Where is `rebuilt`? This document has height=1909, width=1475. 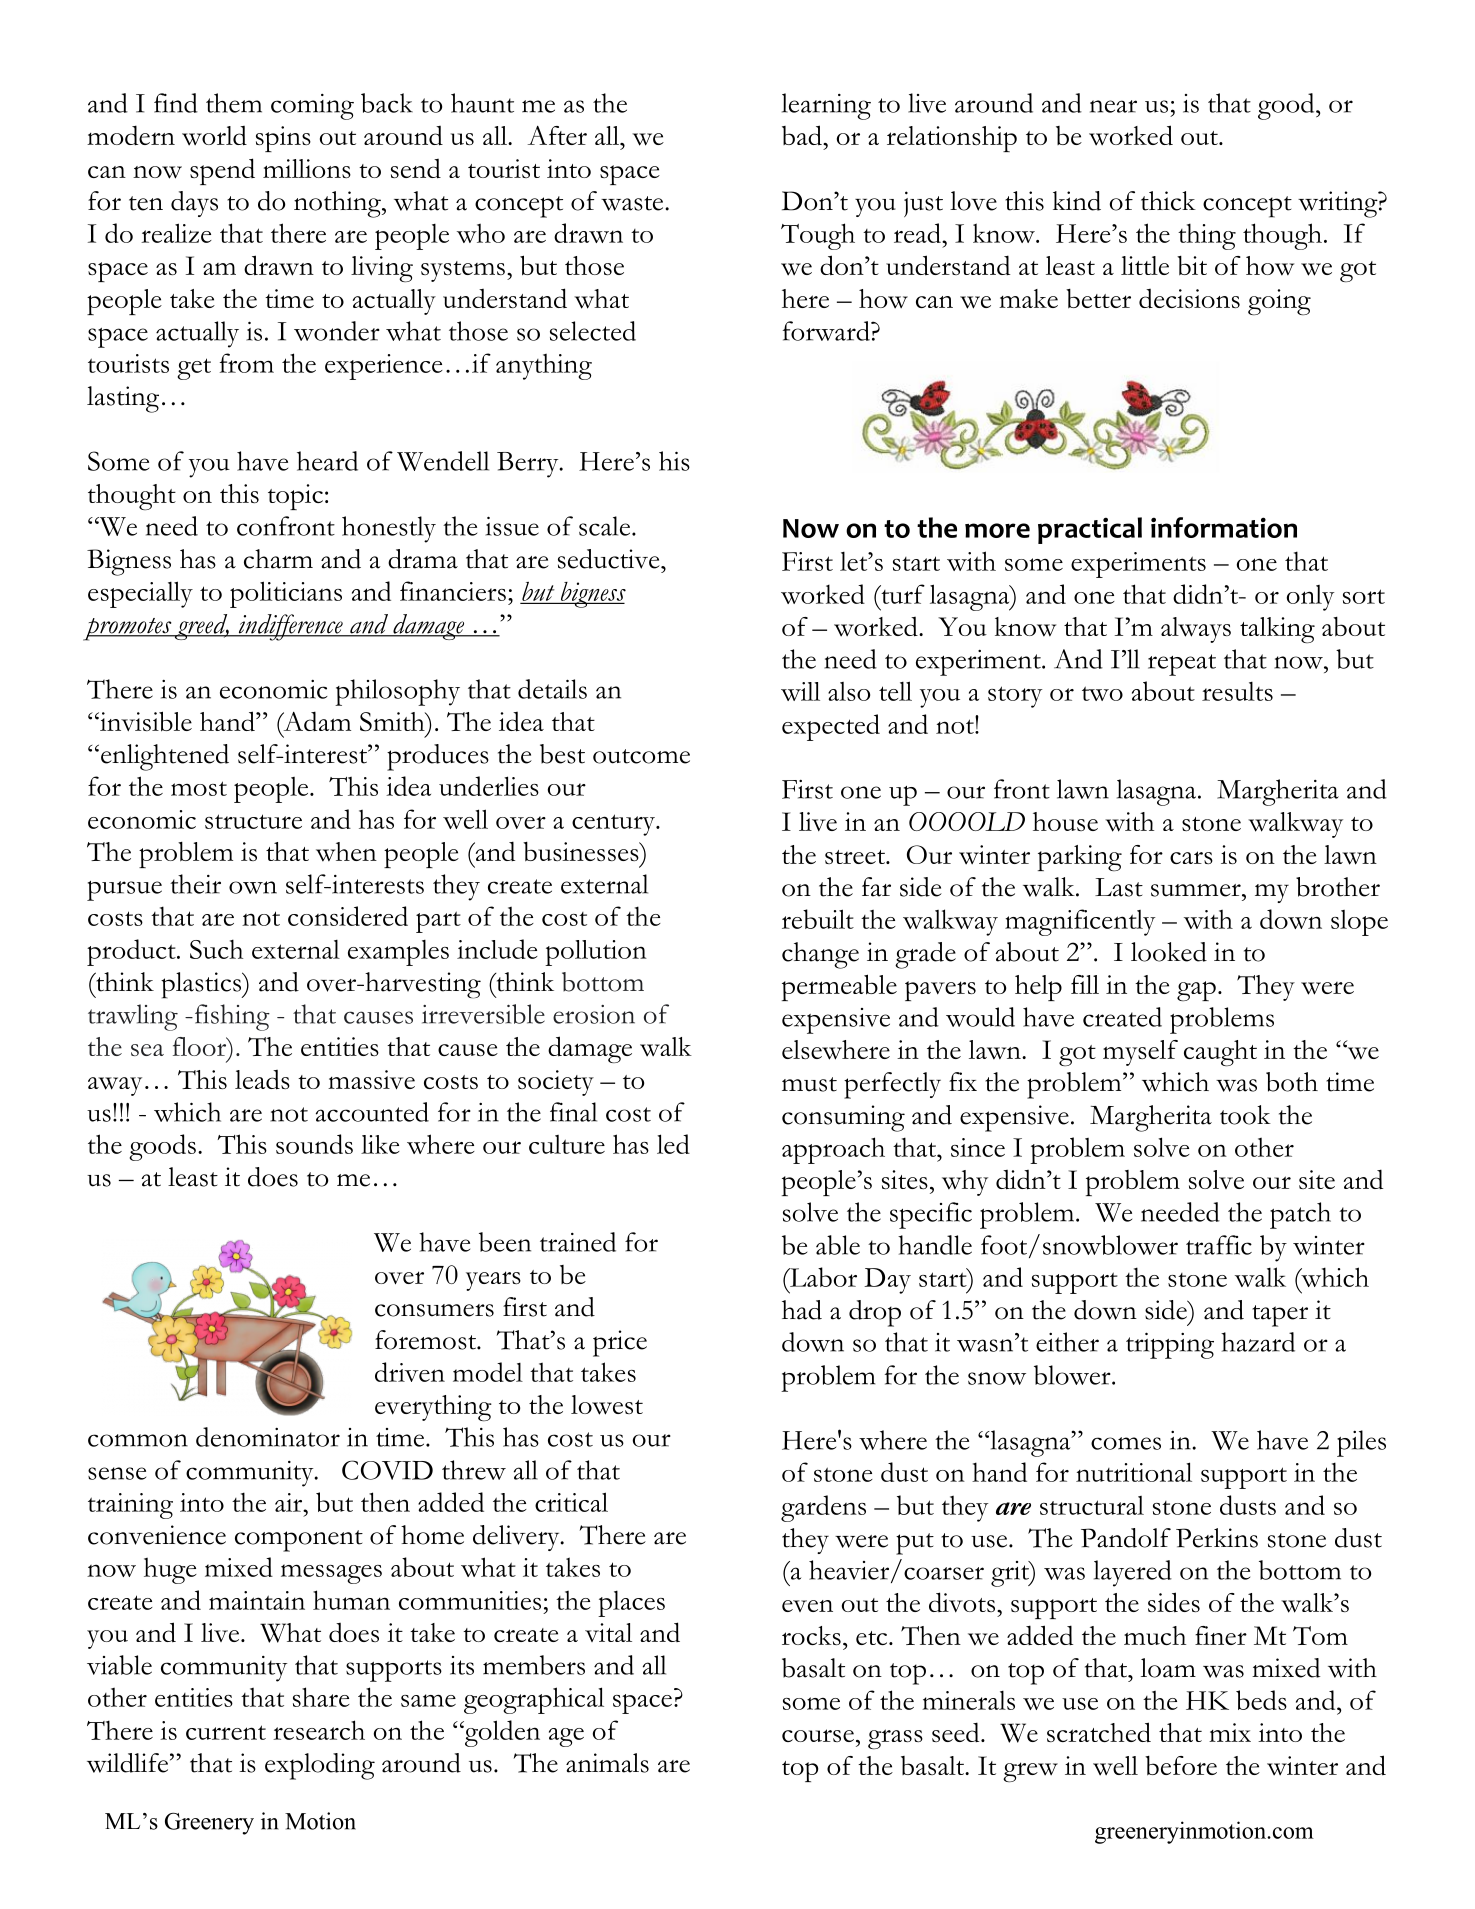 rebuilt is located at coordinates (818, 919).
